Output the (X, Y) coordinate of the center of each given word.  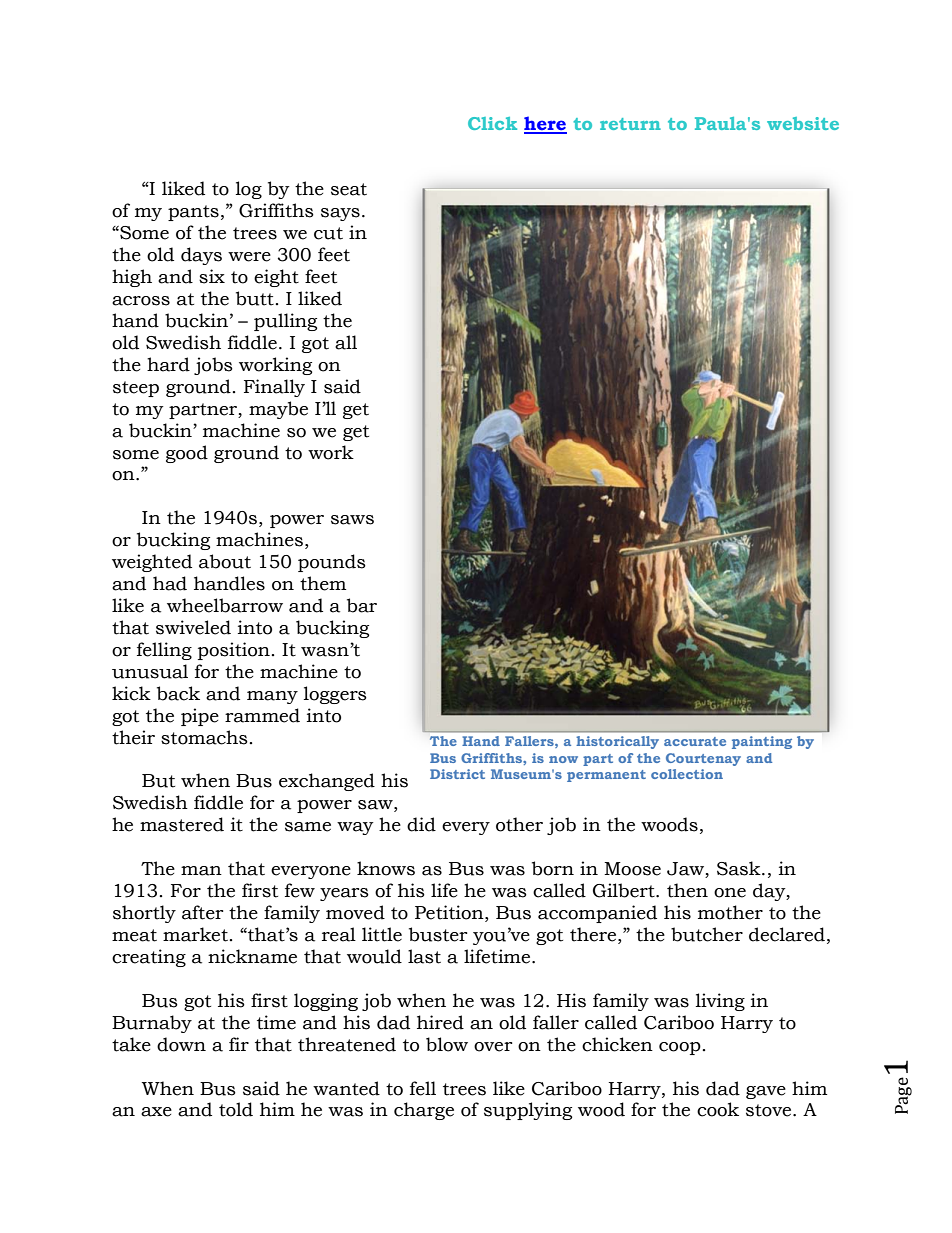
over (493, 1047)
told (236, 1109)
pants (193, 213)
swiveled (193, 627)
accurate (695, 741)
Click (492, 123)
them (323, 583)
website (803, 123)
